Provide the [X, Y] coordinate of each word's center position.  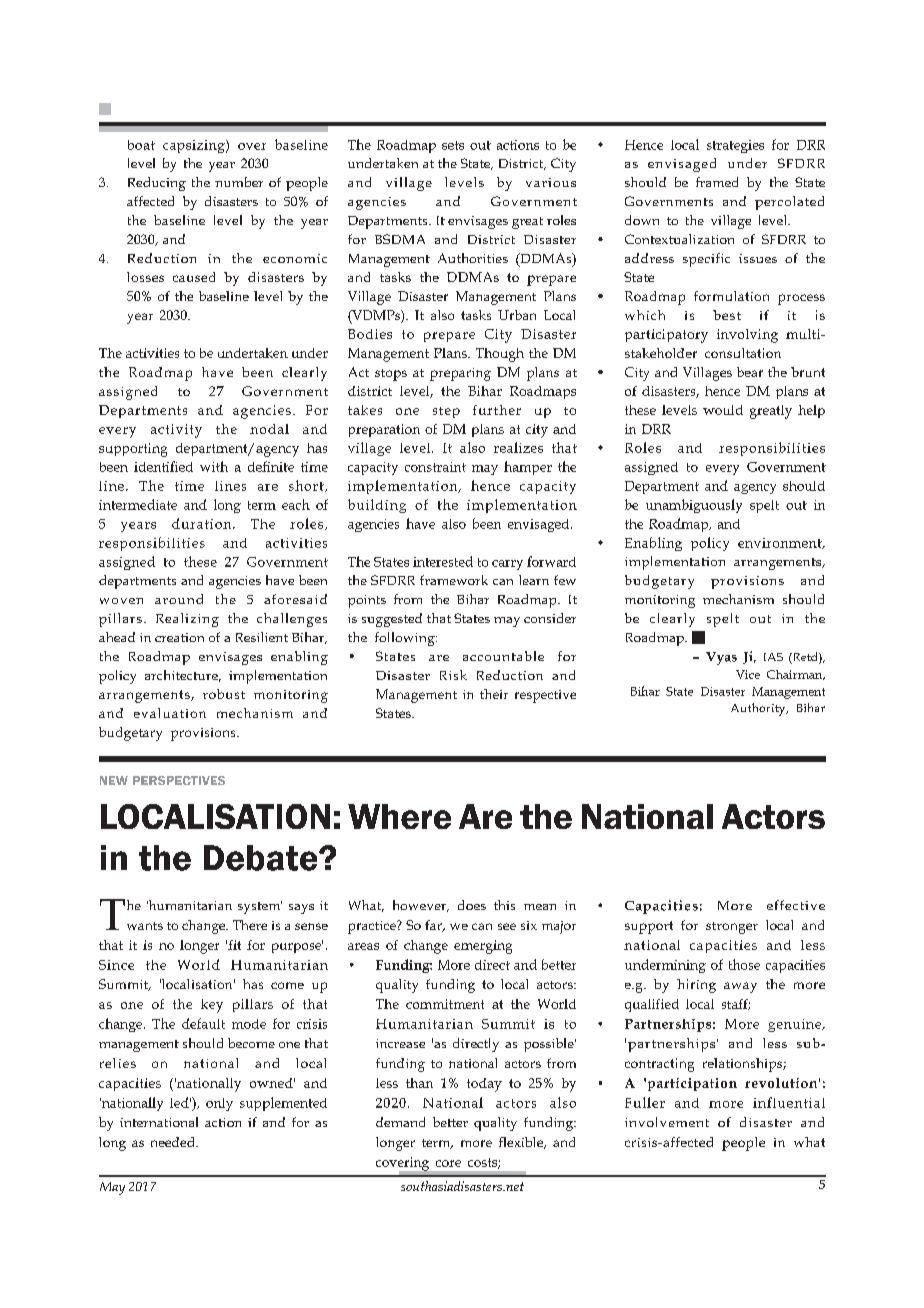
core [448, 1163]
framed [717, 182]
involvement [667, 1122]
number [239, 182]
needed [174, 1142]
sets [453, 145]
